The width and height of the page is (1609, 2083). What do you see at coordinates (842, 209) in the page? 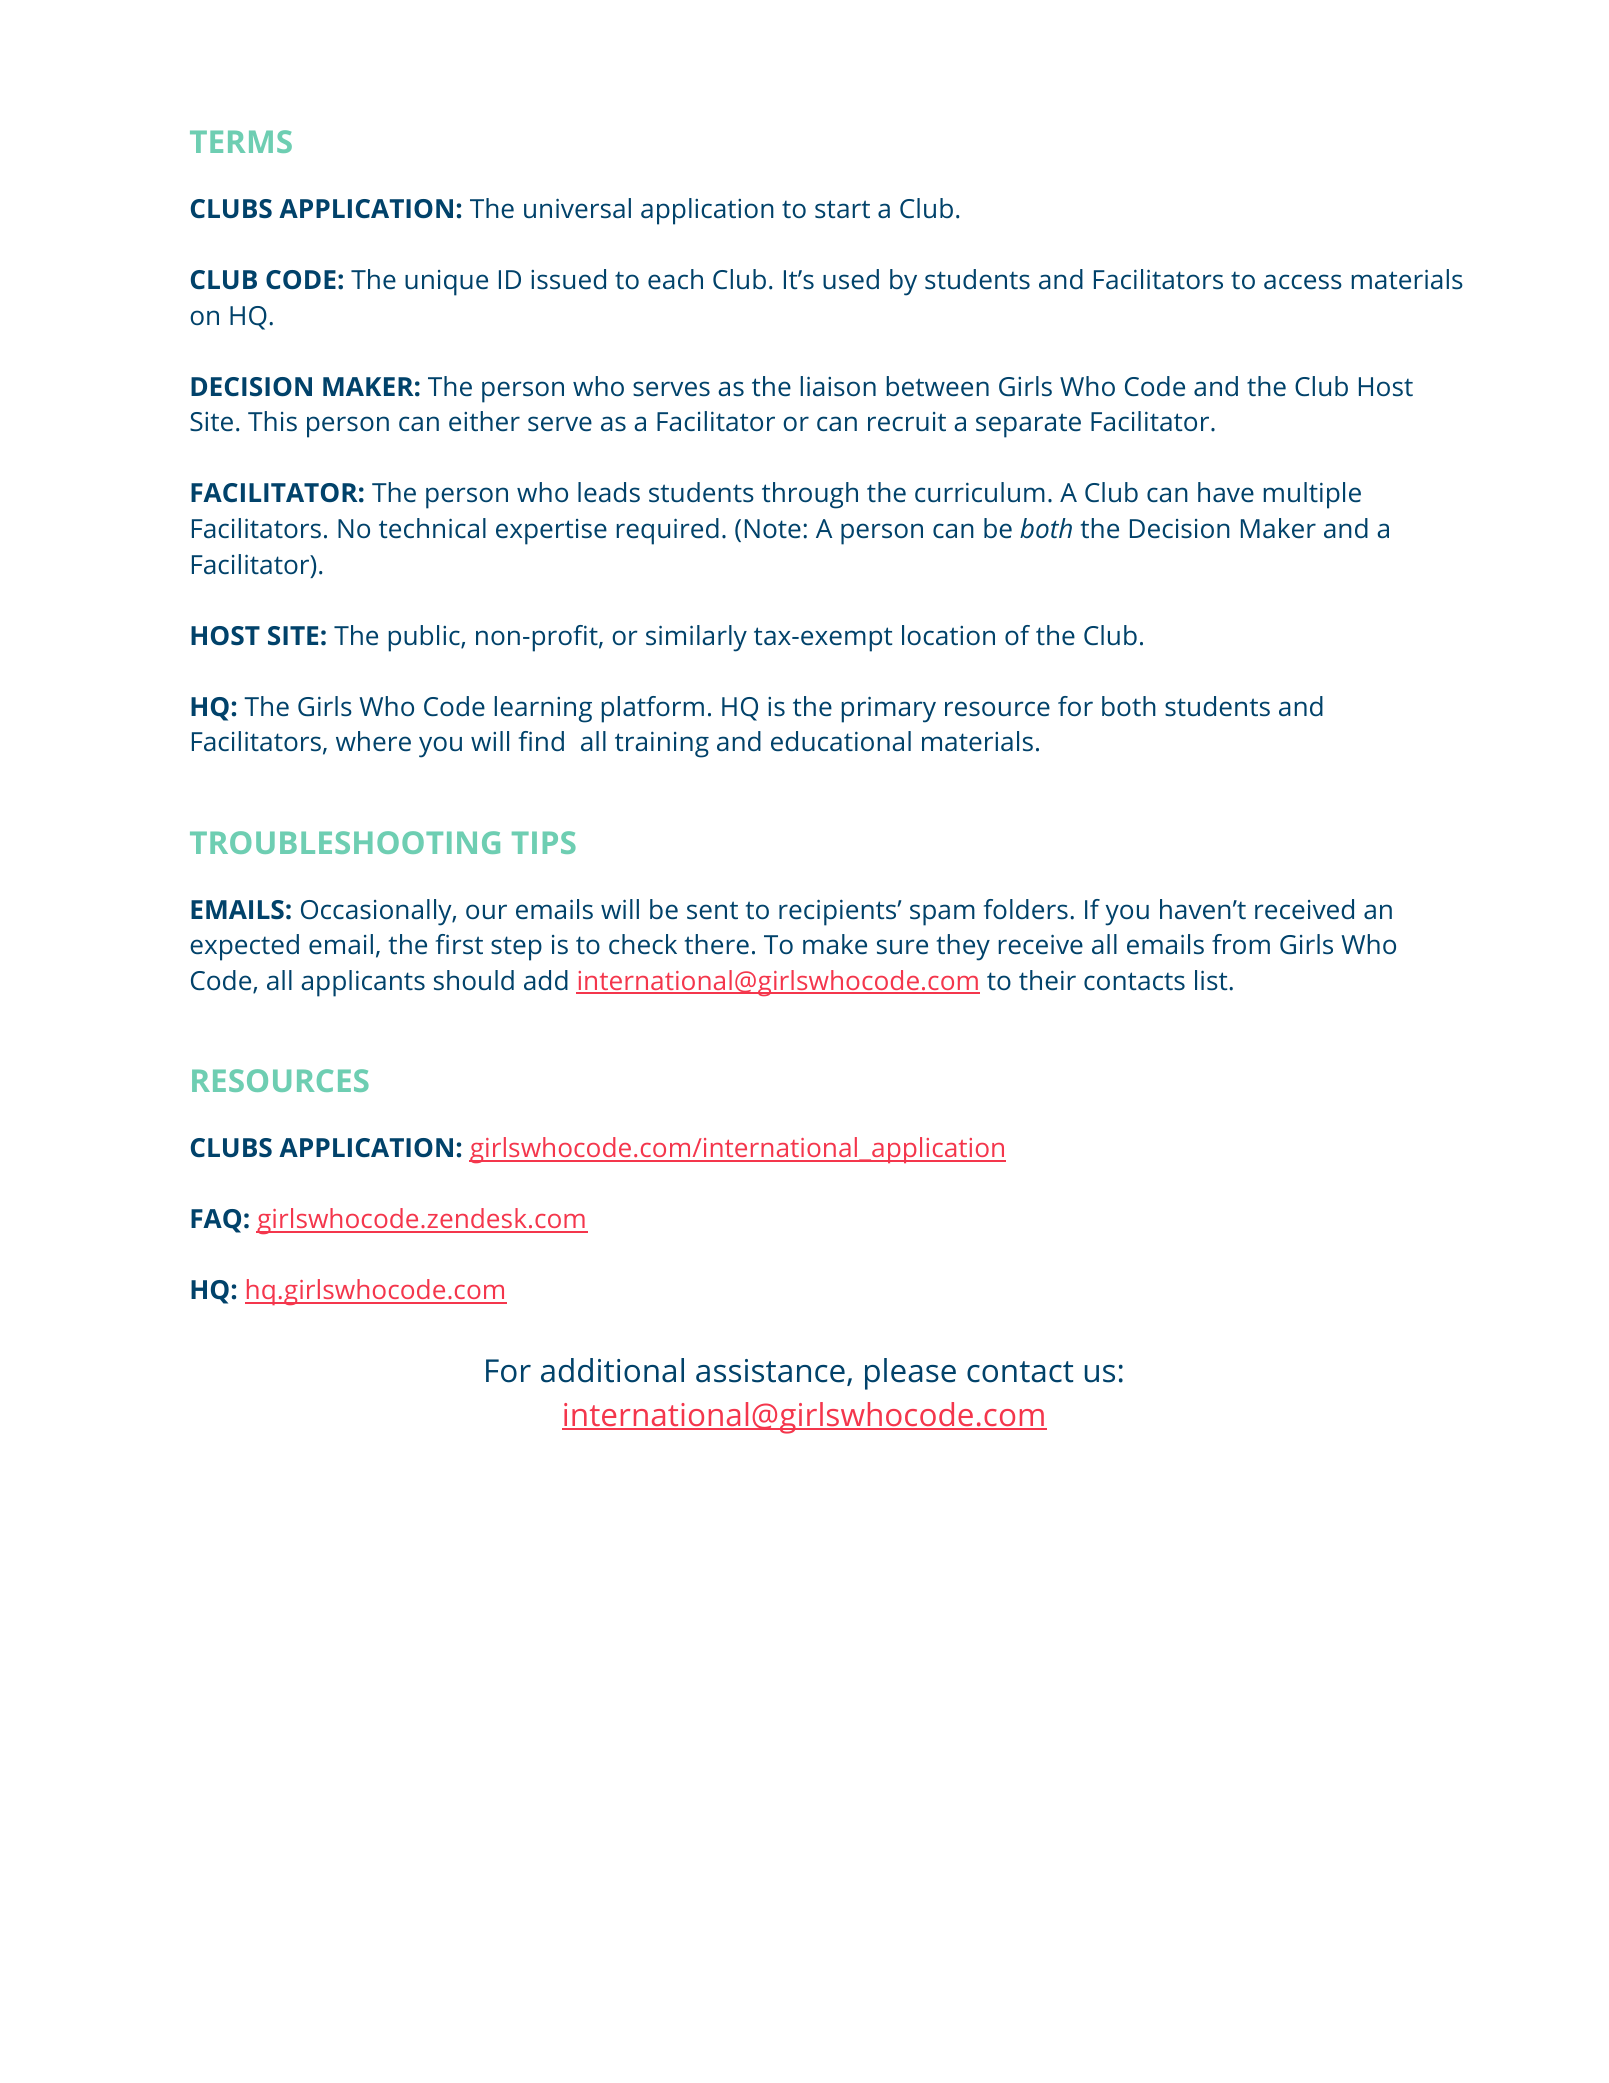
I see `start` at bounding box center [842, 209].
